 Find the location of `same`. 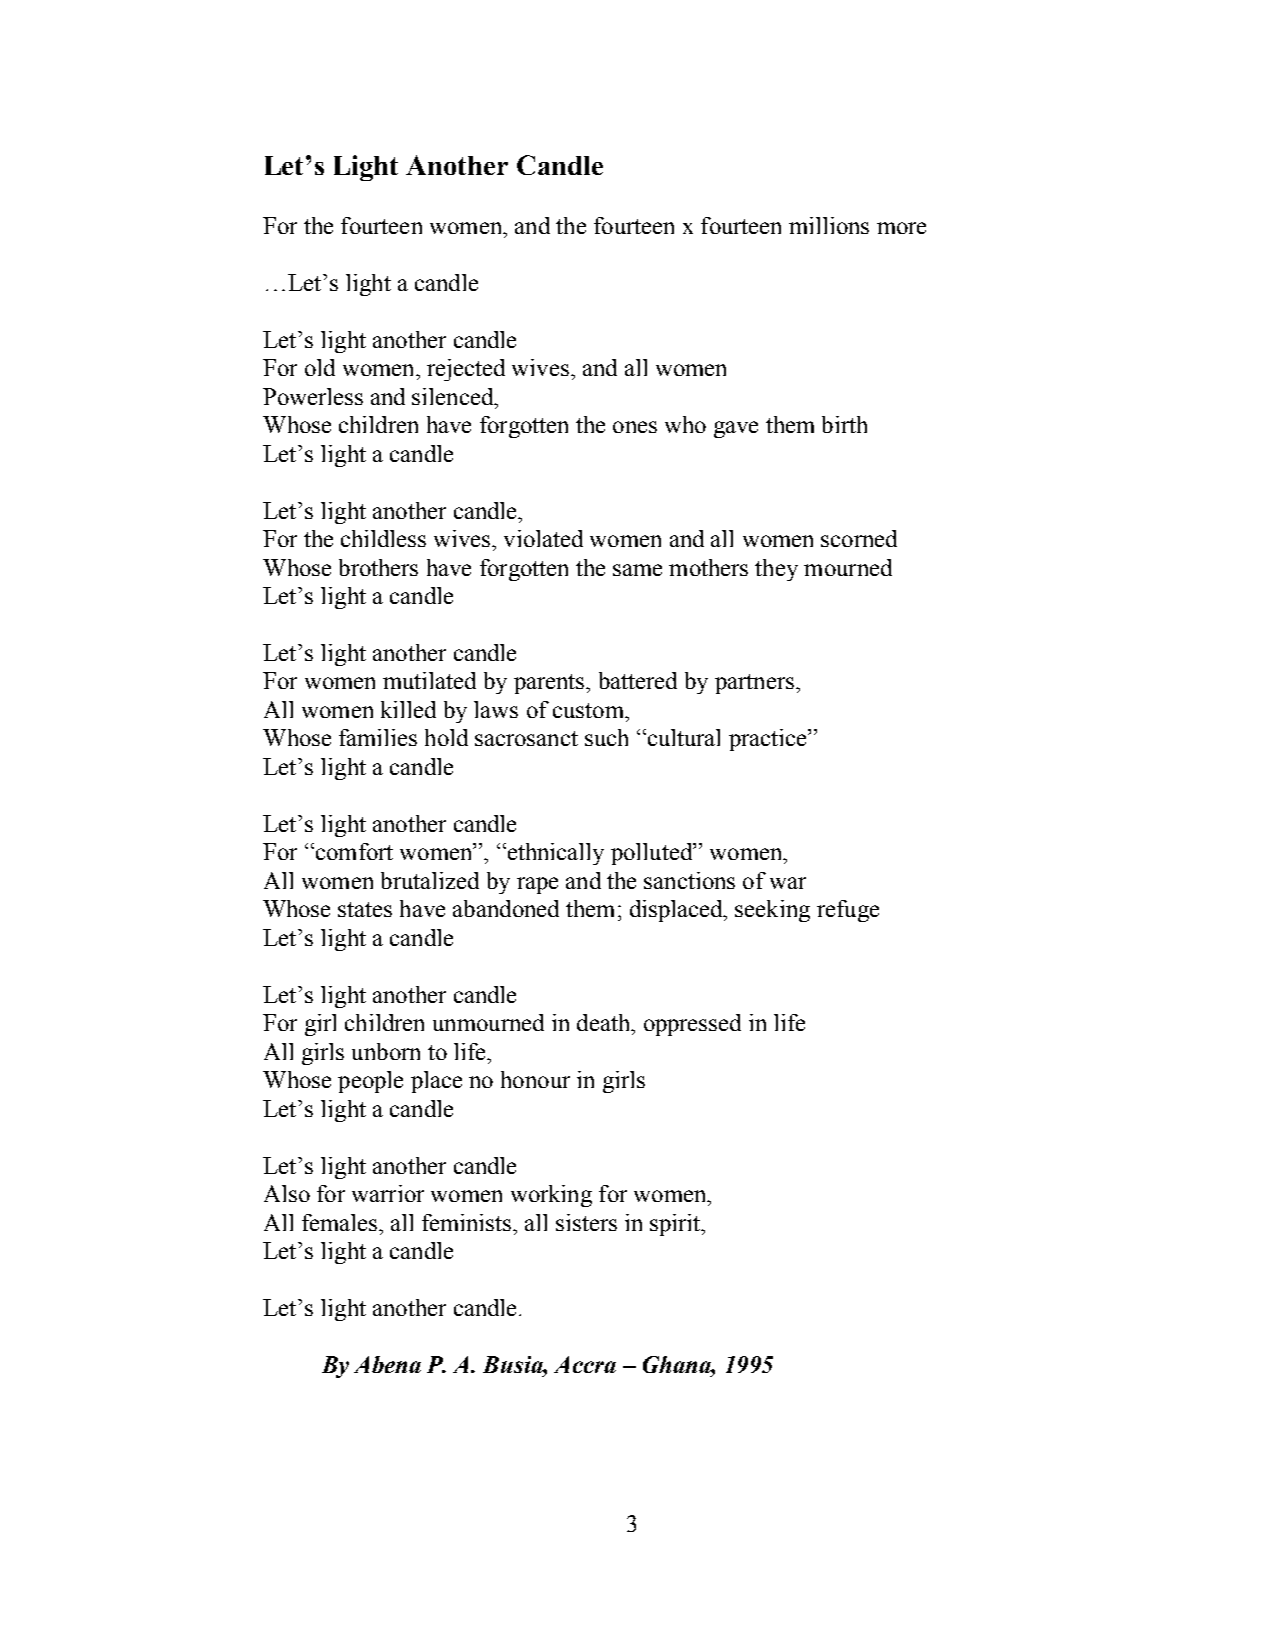

same is located at coordinates (637, 570).
